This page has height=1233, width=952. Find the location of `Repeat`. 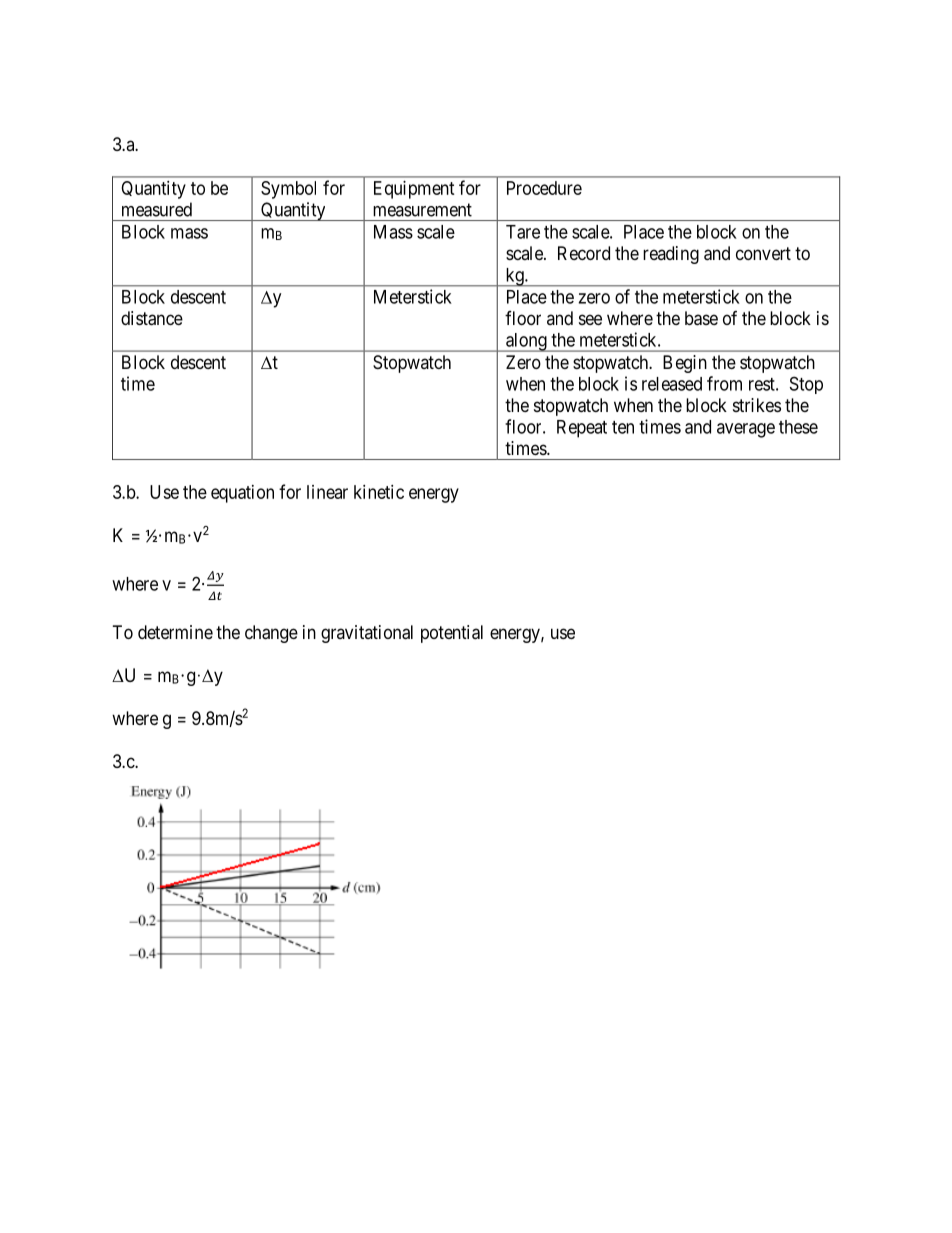

Repeat is located at coordinates (582, 429).
